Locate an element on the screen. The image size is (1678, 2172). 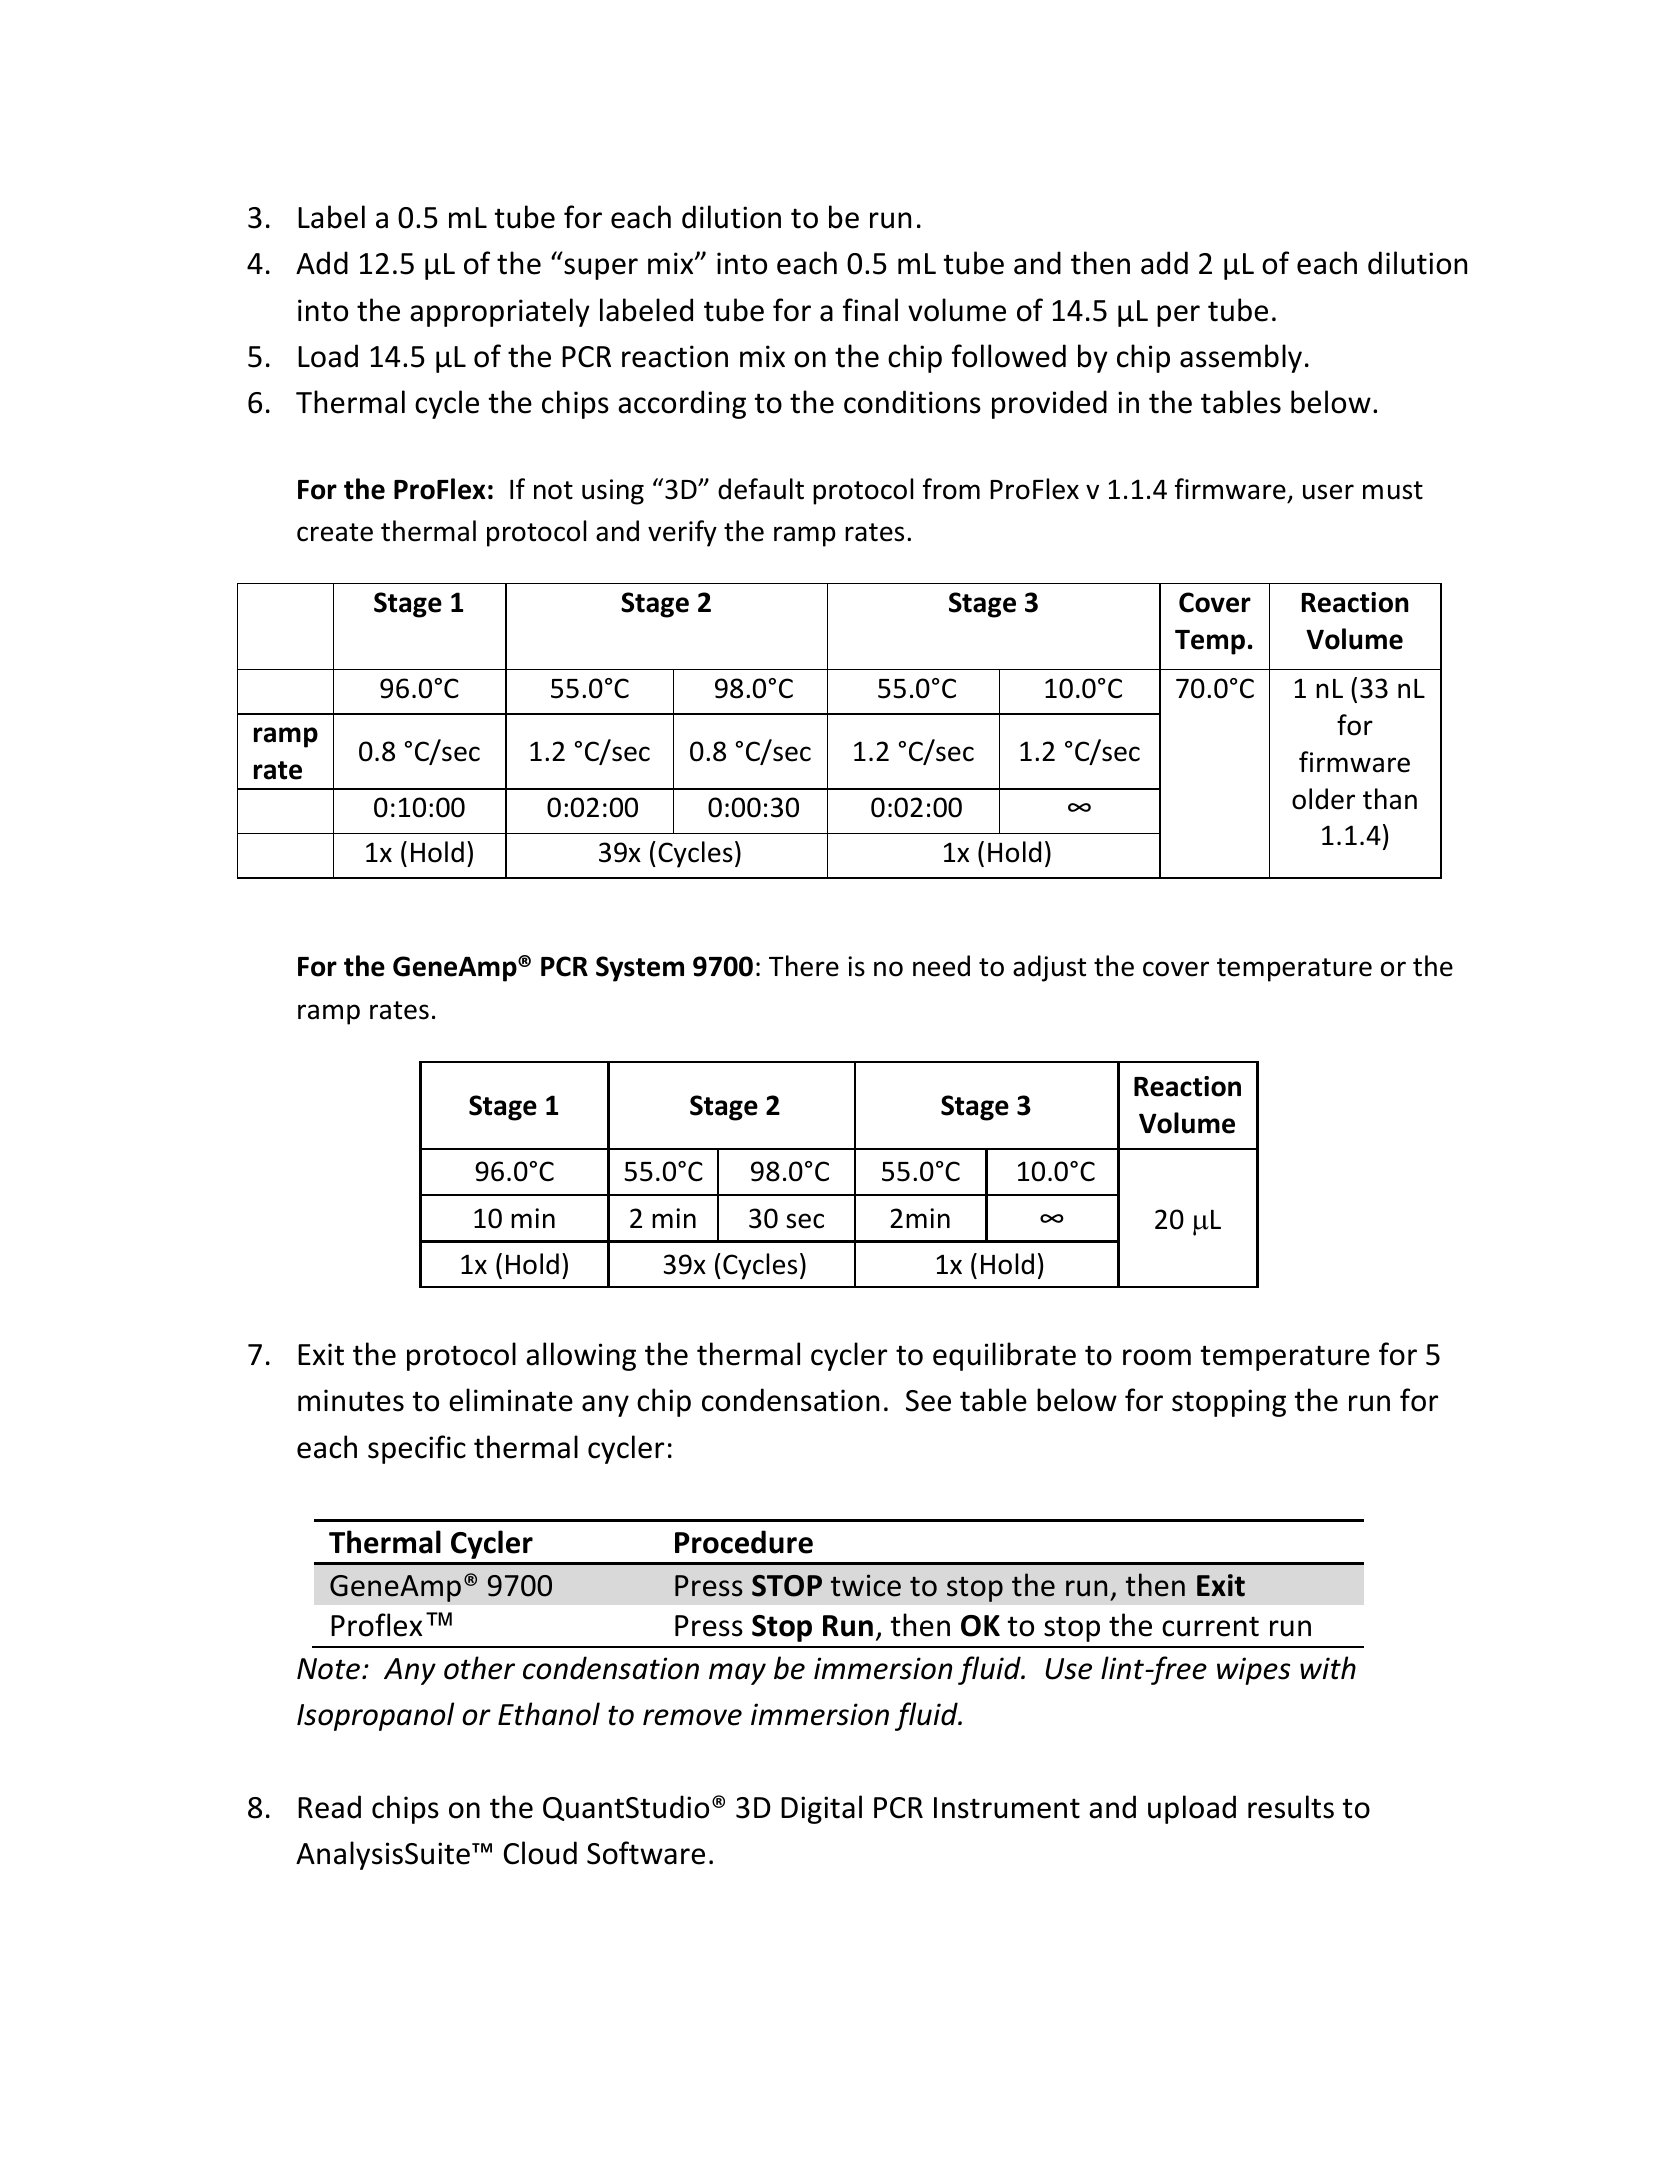
appropriately is located at coordinates (500, 312).
